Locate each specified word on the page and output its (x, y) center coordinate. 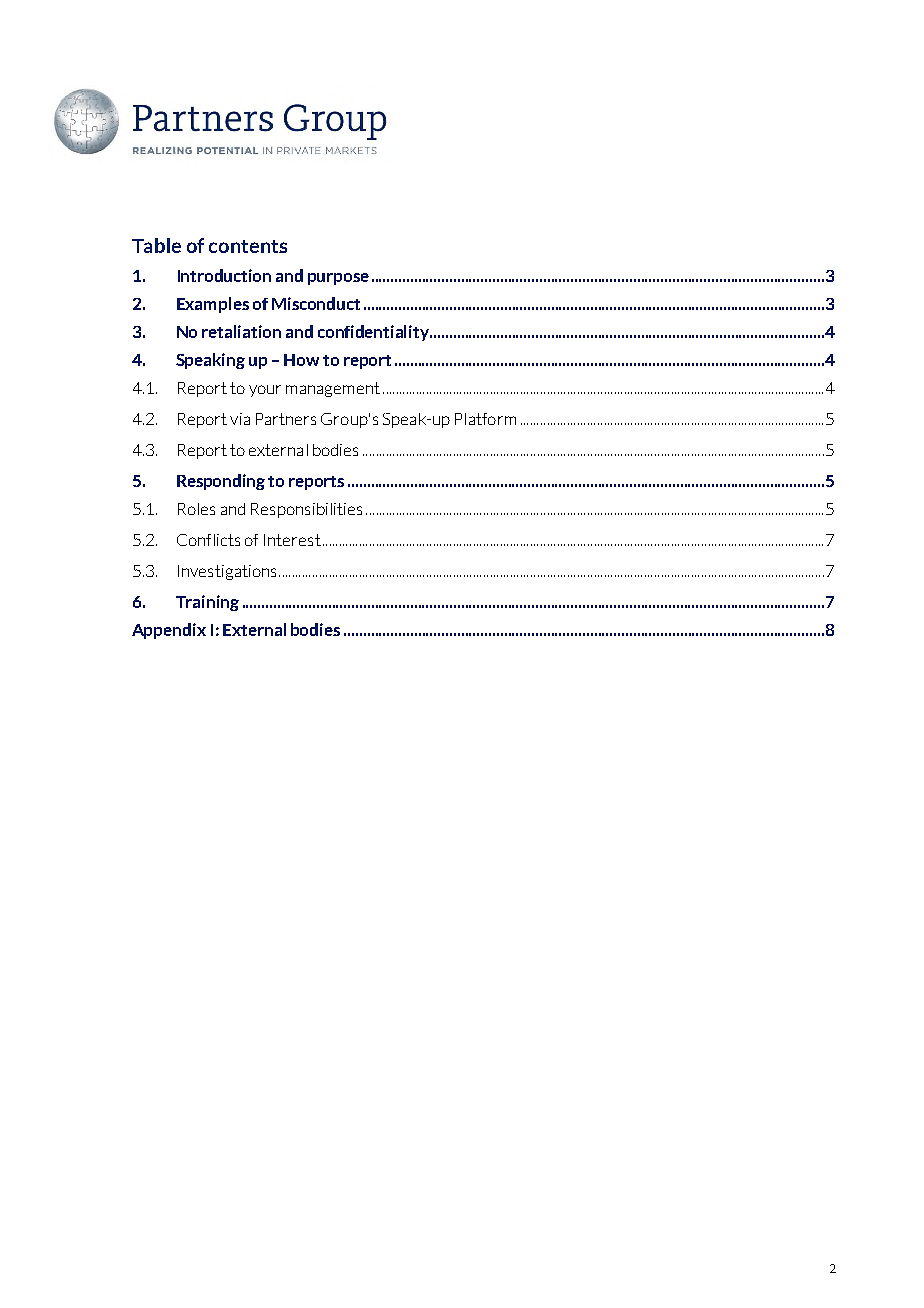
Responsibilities (306, 510)
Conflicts (208, 540)
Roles (196, 509)
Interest (292, 540)
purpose (338, 279)
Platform (485, 419)
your (265, 391)
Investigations (227, 572)
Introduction (224, 275)
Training (207, 603)
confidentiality (374, 333)
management (333, 389)
